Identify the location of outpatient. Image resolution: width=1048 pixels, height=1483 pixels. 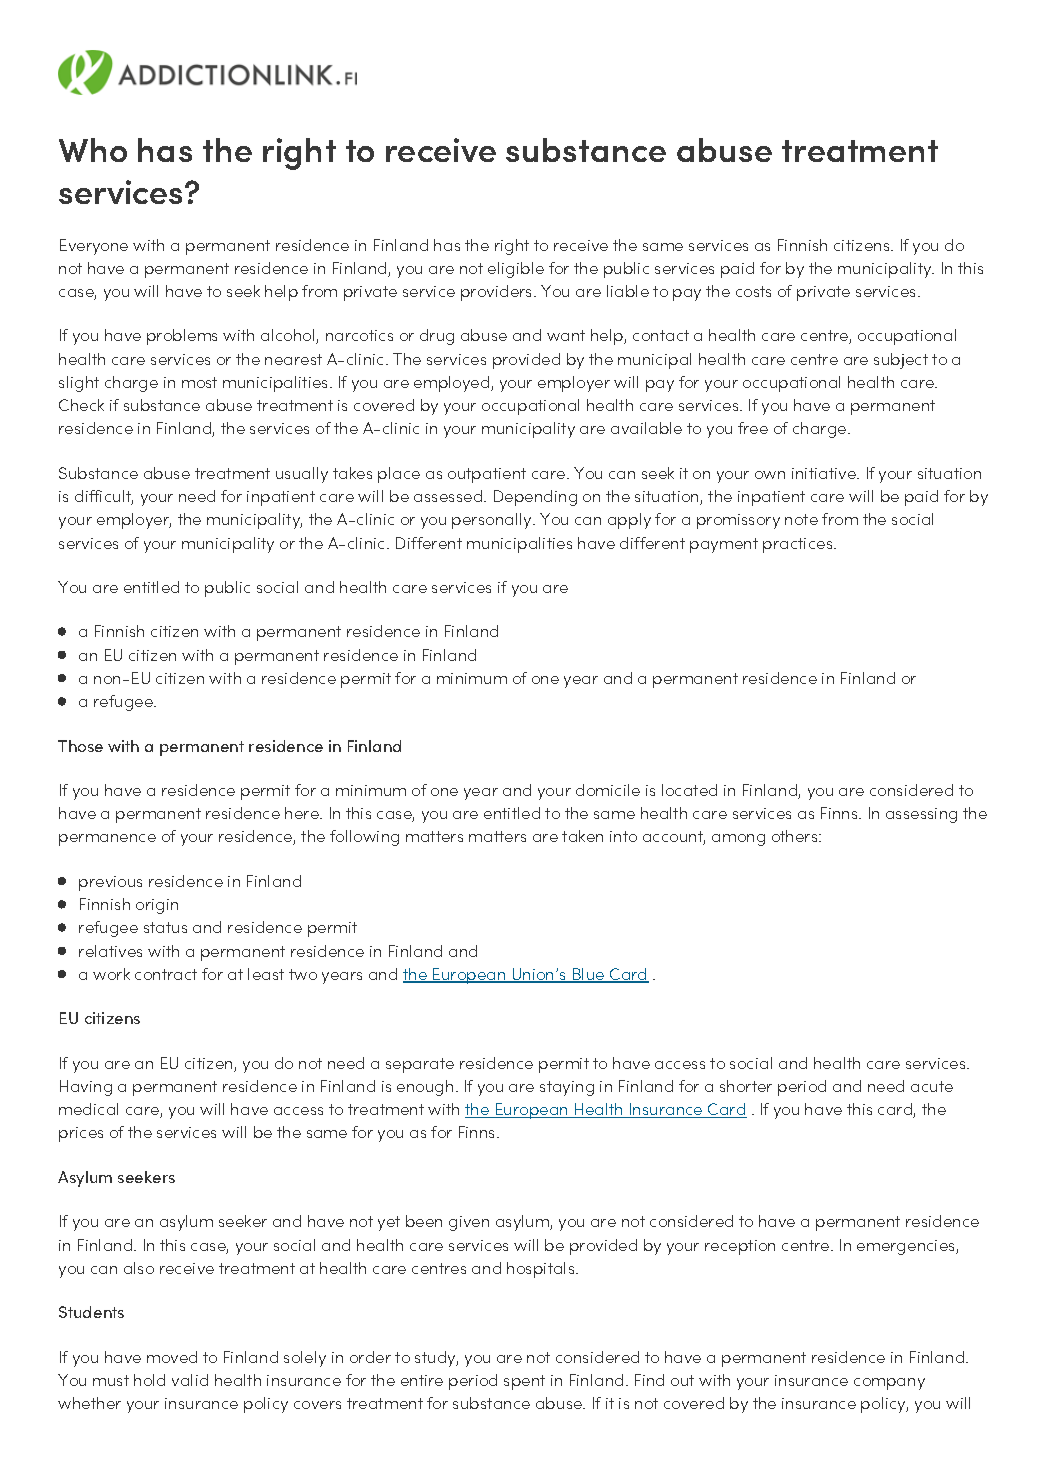
(487, 475).
